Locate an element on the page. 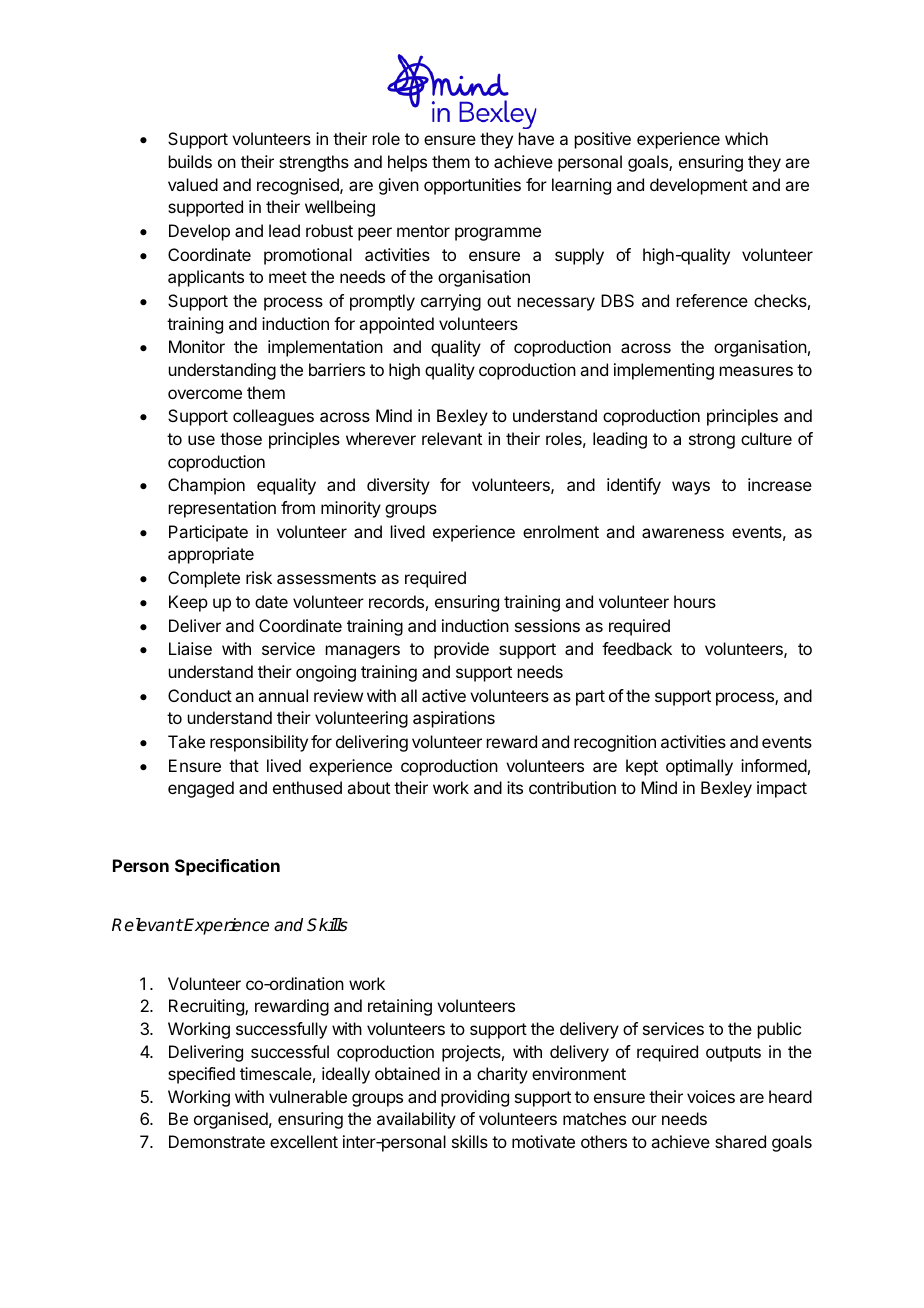 This document has width=924, height=1308. representation is located at coordinates (222, 509).
